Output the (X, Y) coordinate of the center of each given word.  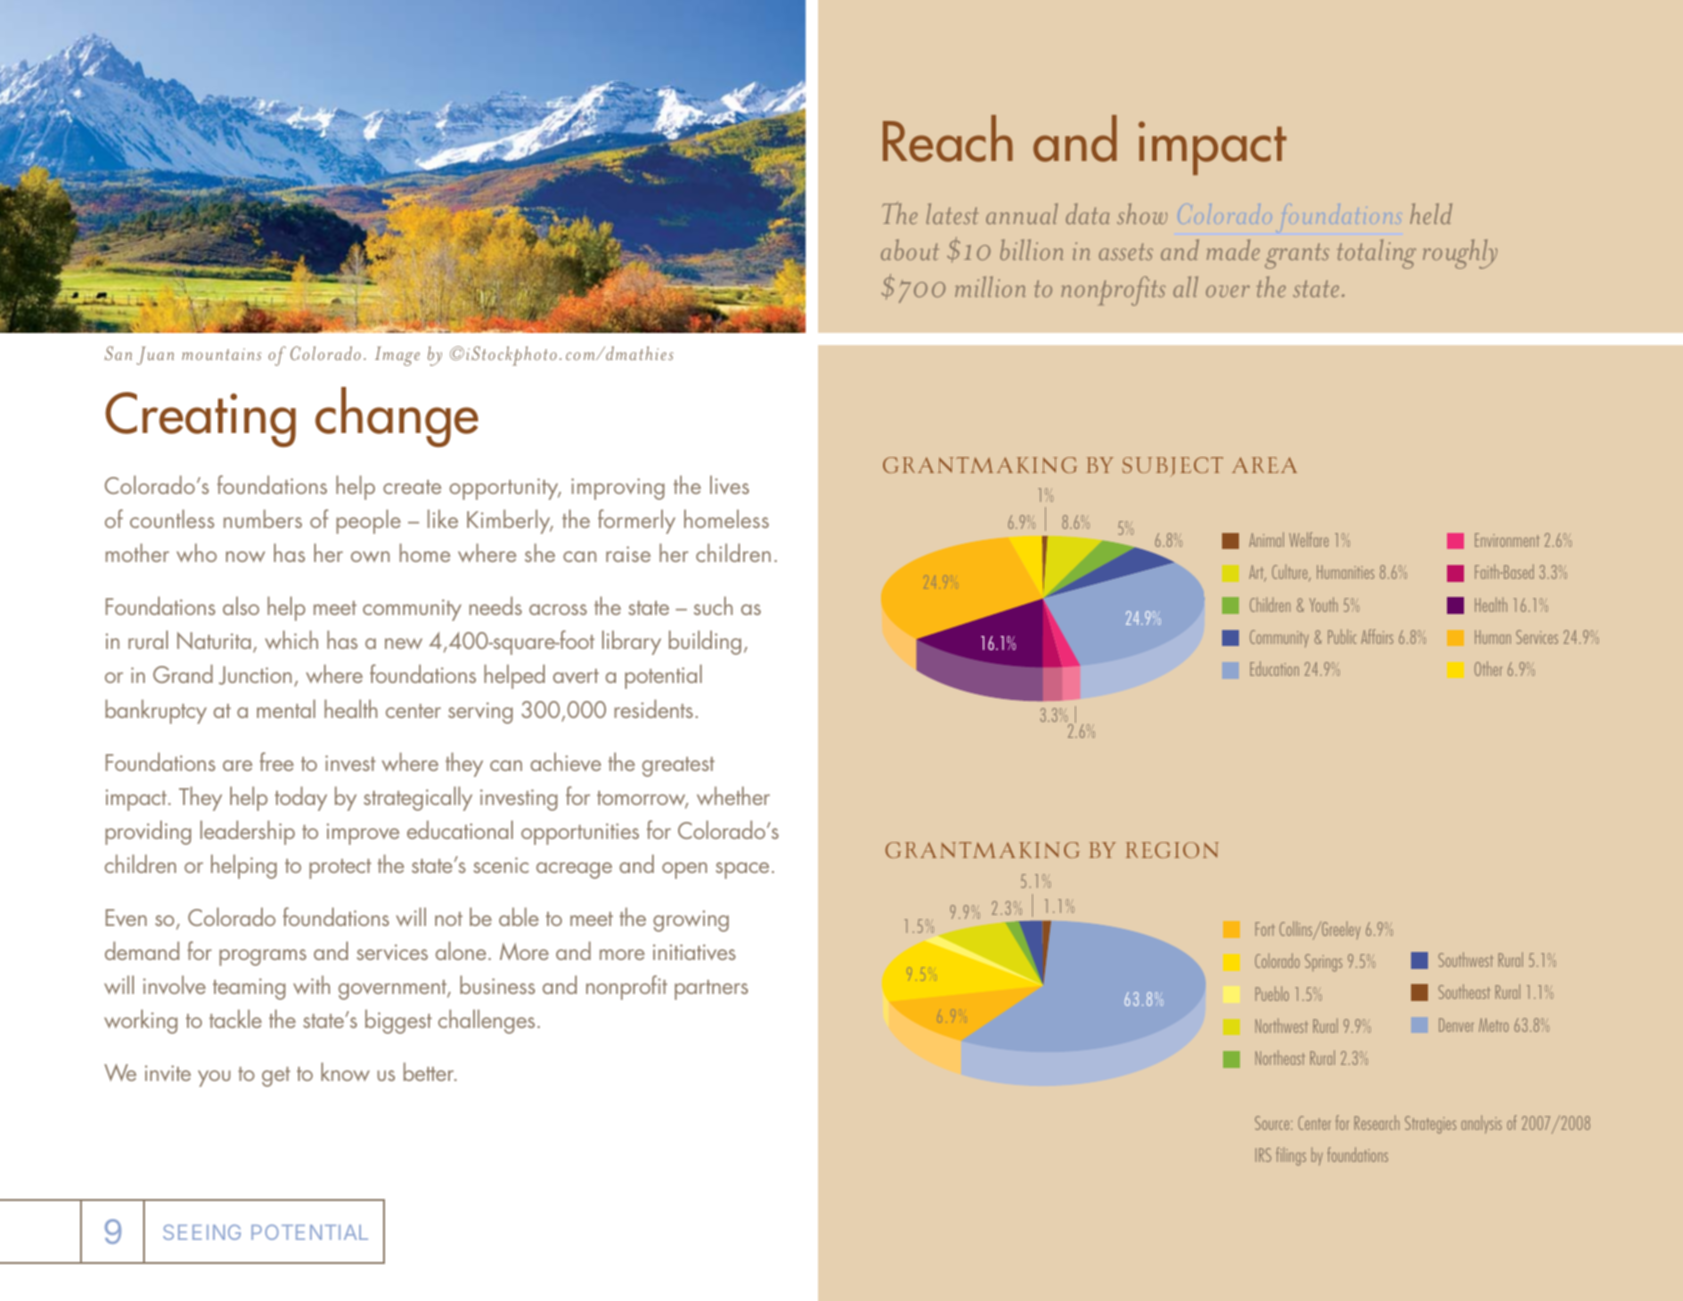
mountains (221, 354)
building (705, 642)
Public (1342, 636)
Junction (255, 675)
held (1431, 213)
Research (1376, 1122)
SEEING (202, 1232)
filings (1291, 1156)
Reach (948, 138)
